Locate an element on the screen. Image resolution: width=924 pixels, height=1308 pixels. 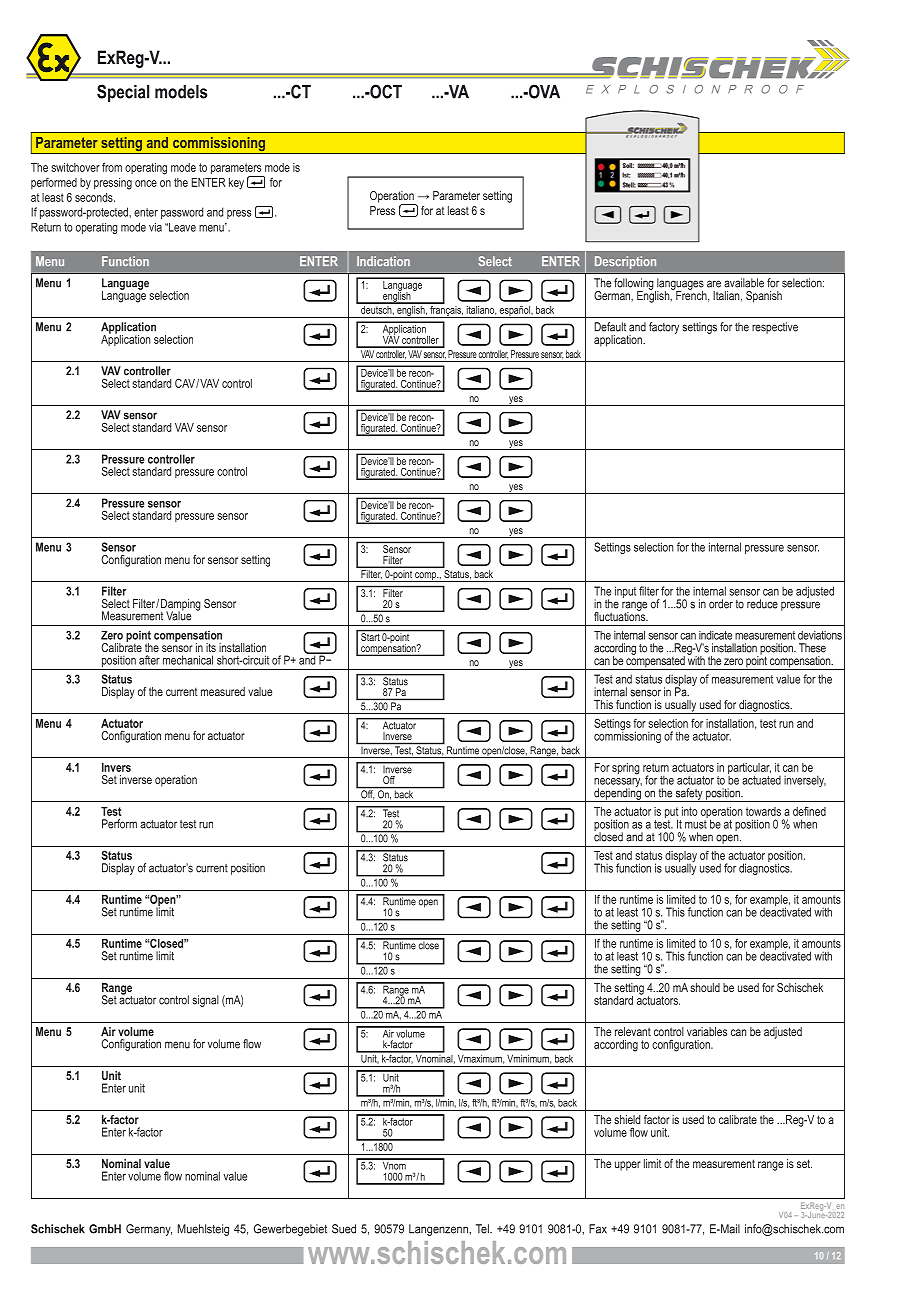
after is located at coordinates (149, 660).
